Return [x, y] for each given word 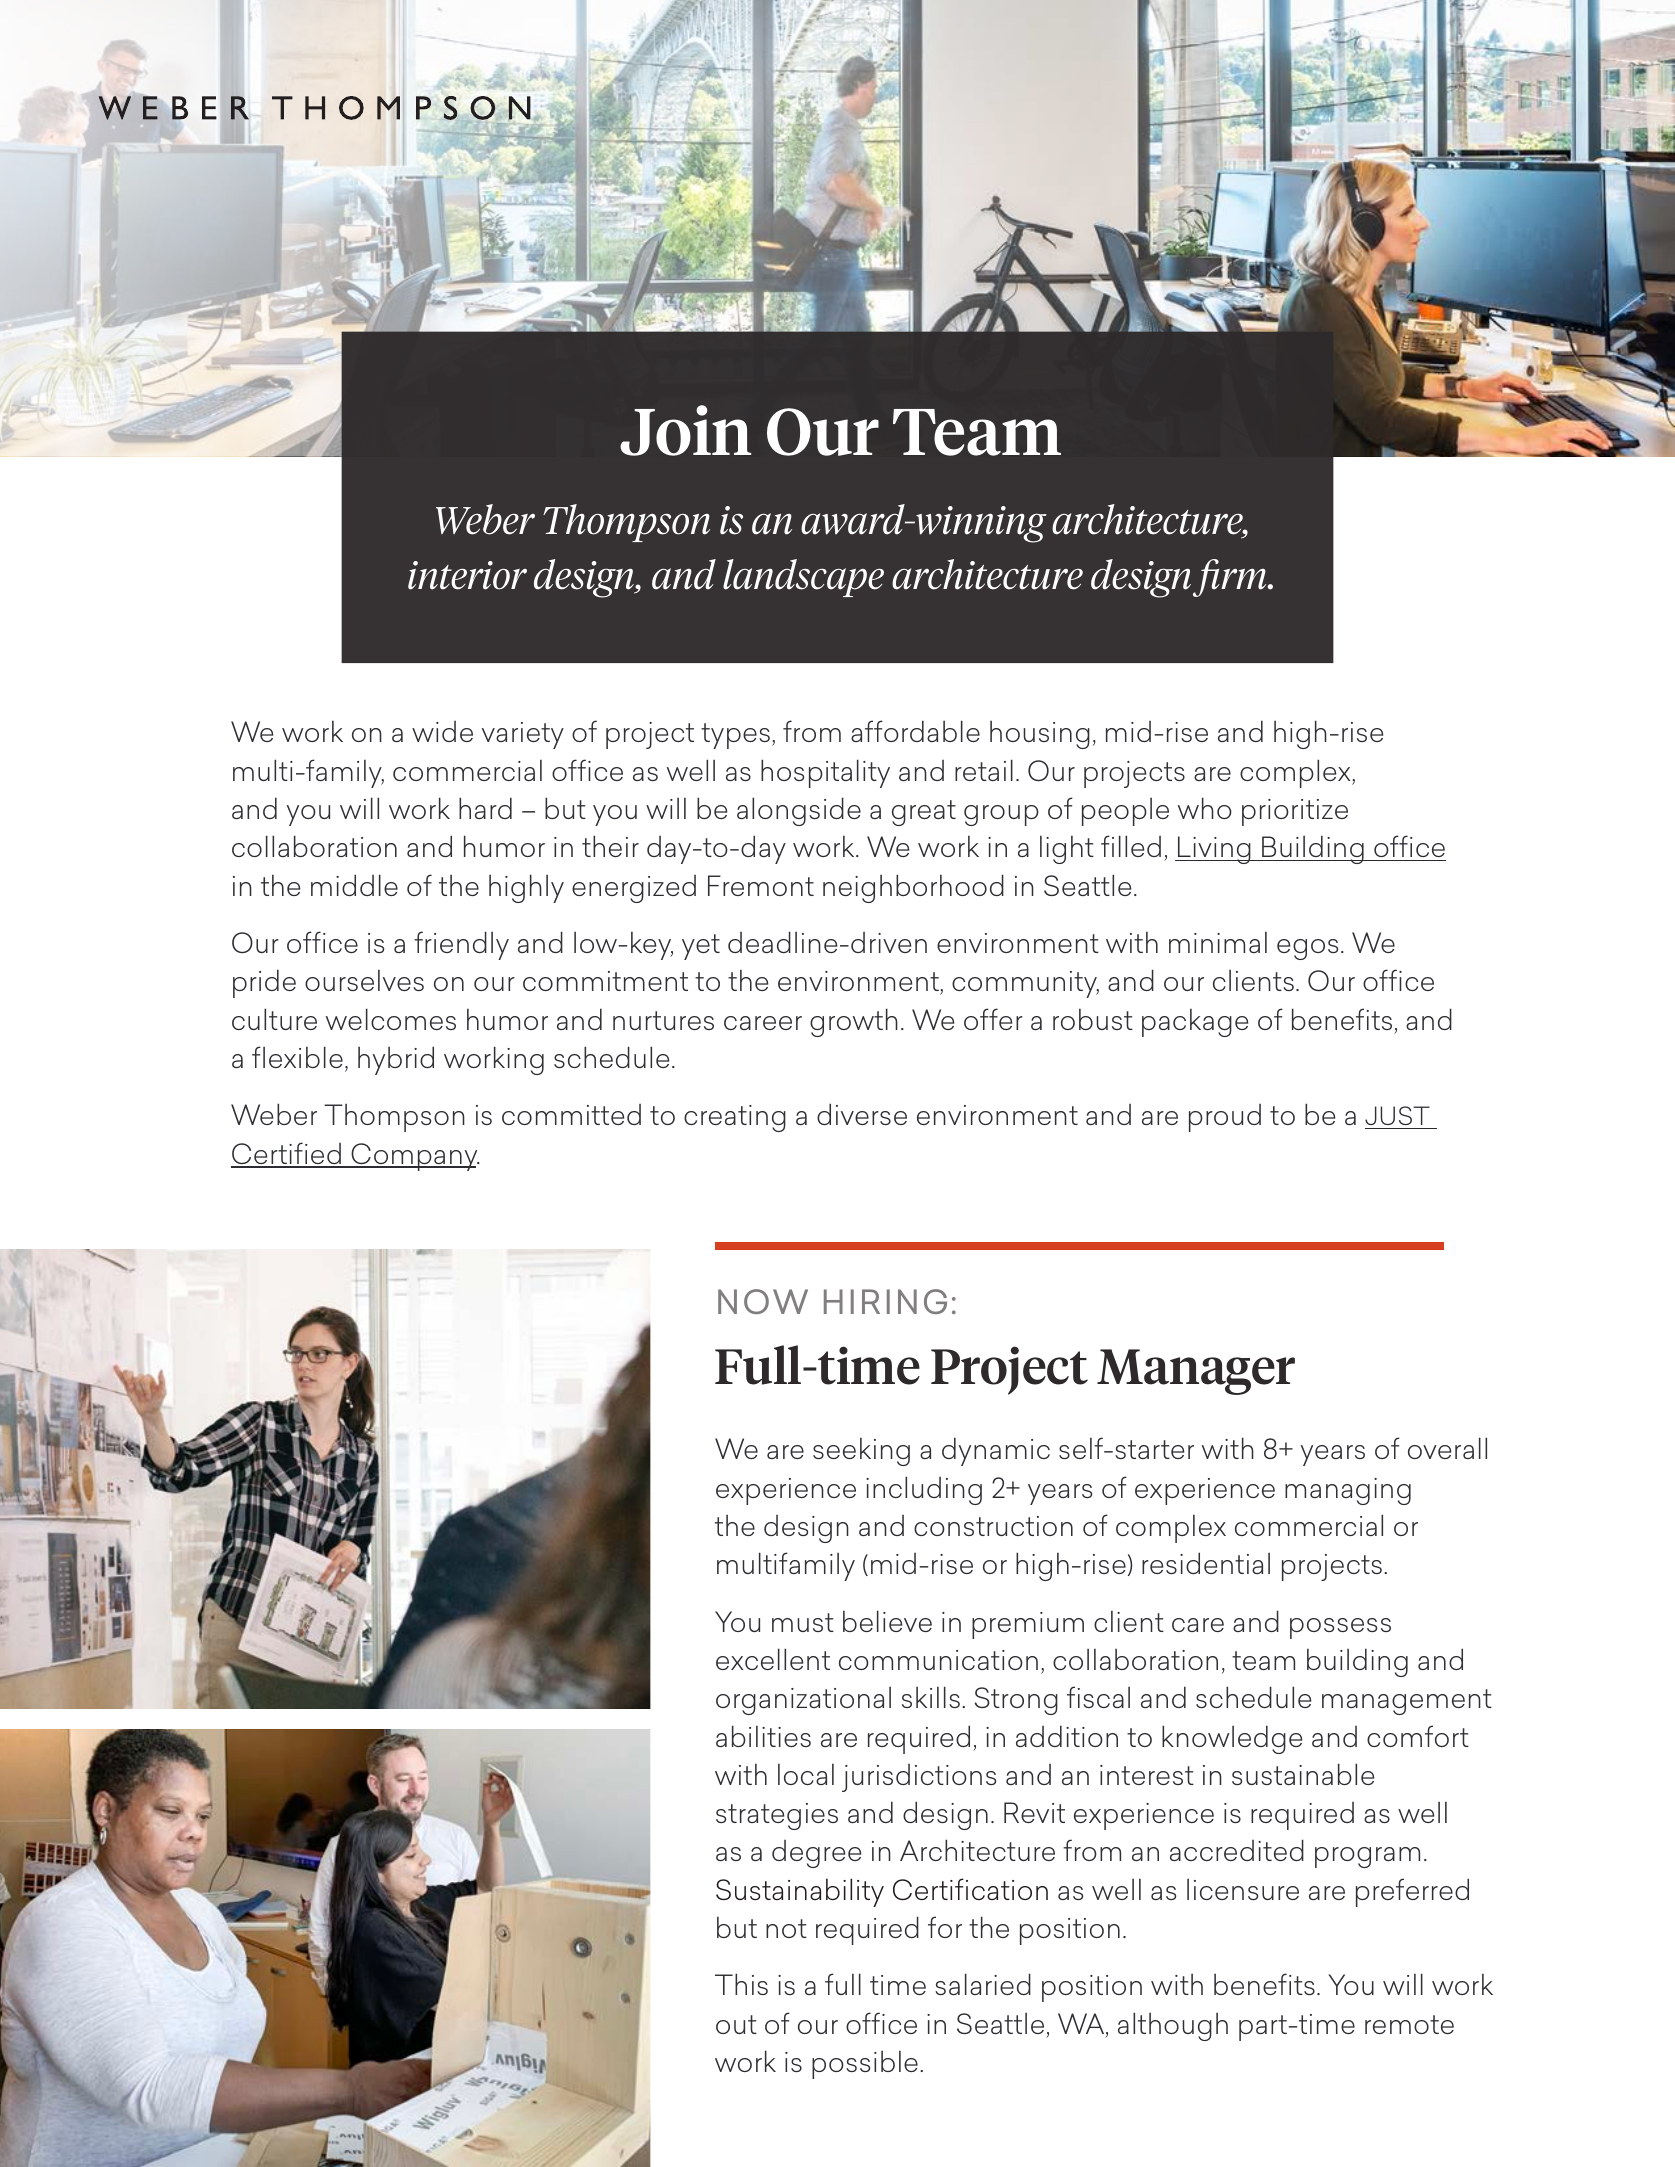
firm [1231, 578]
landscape [803, 578]
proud [1225, 1118]
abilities [763, 1736]
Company [414, 1157]
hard [485, 808]
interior [467, 575]
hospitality [825, 773]
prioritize [1295, 812]
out [736, 2024]
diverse [862, 1114]
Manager [1196, 1372]
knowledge [1232, 1739]
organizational [803, 1700]
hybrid [396, 1060]
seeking [861, 1451]
